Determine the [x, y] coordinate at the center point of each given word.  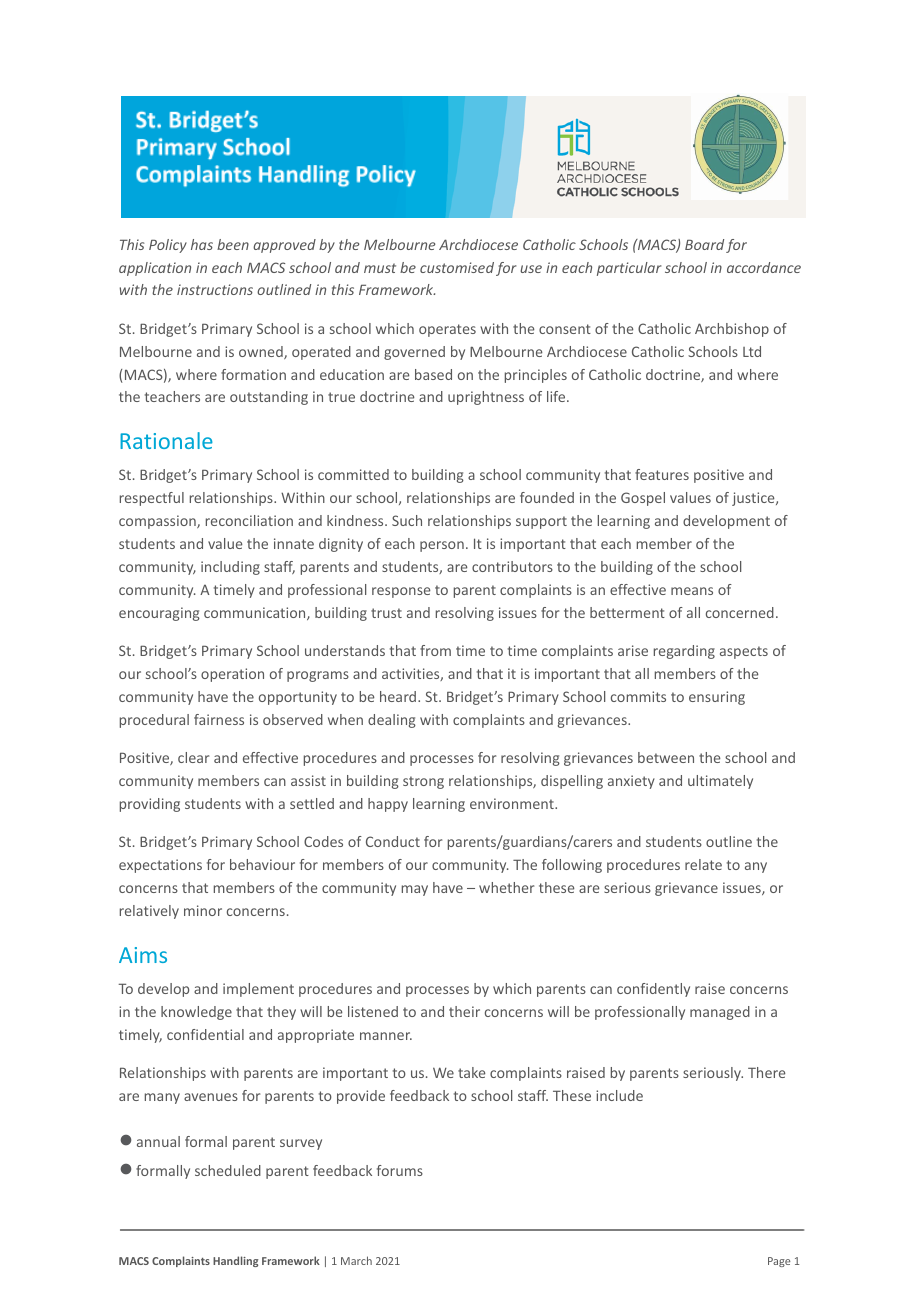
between [666, 757]
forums [400, 1170]
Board [704, 244]
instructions [215, 289]
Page [779, 1262]
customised [457, 267]
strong [423, 782]
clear [193, 757]
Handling [235, 1261]
